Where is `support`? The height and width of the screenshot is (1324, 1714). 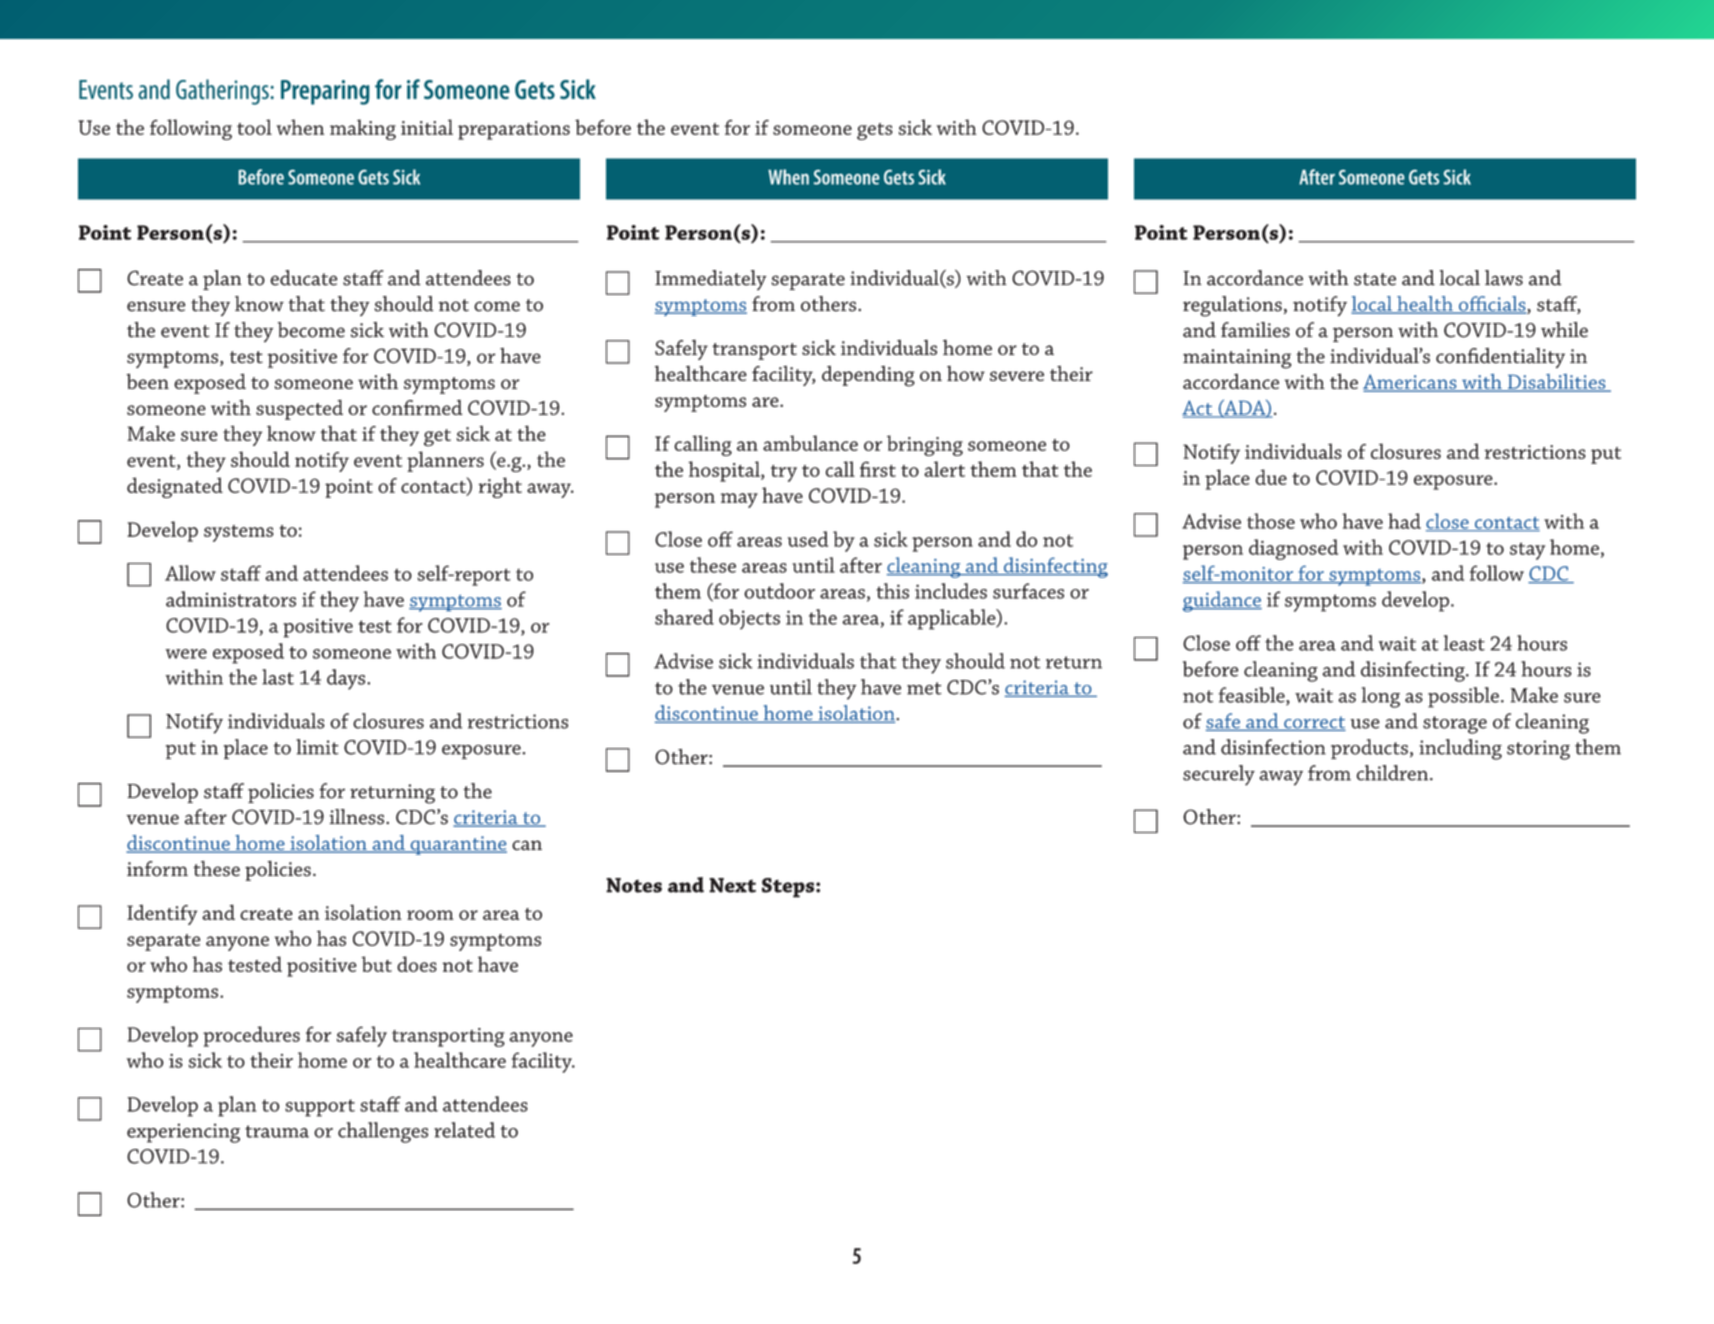
support is located at coordinates (320, 1108).
